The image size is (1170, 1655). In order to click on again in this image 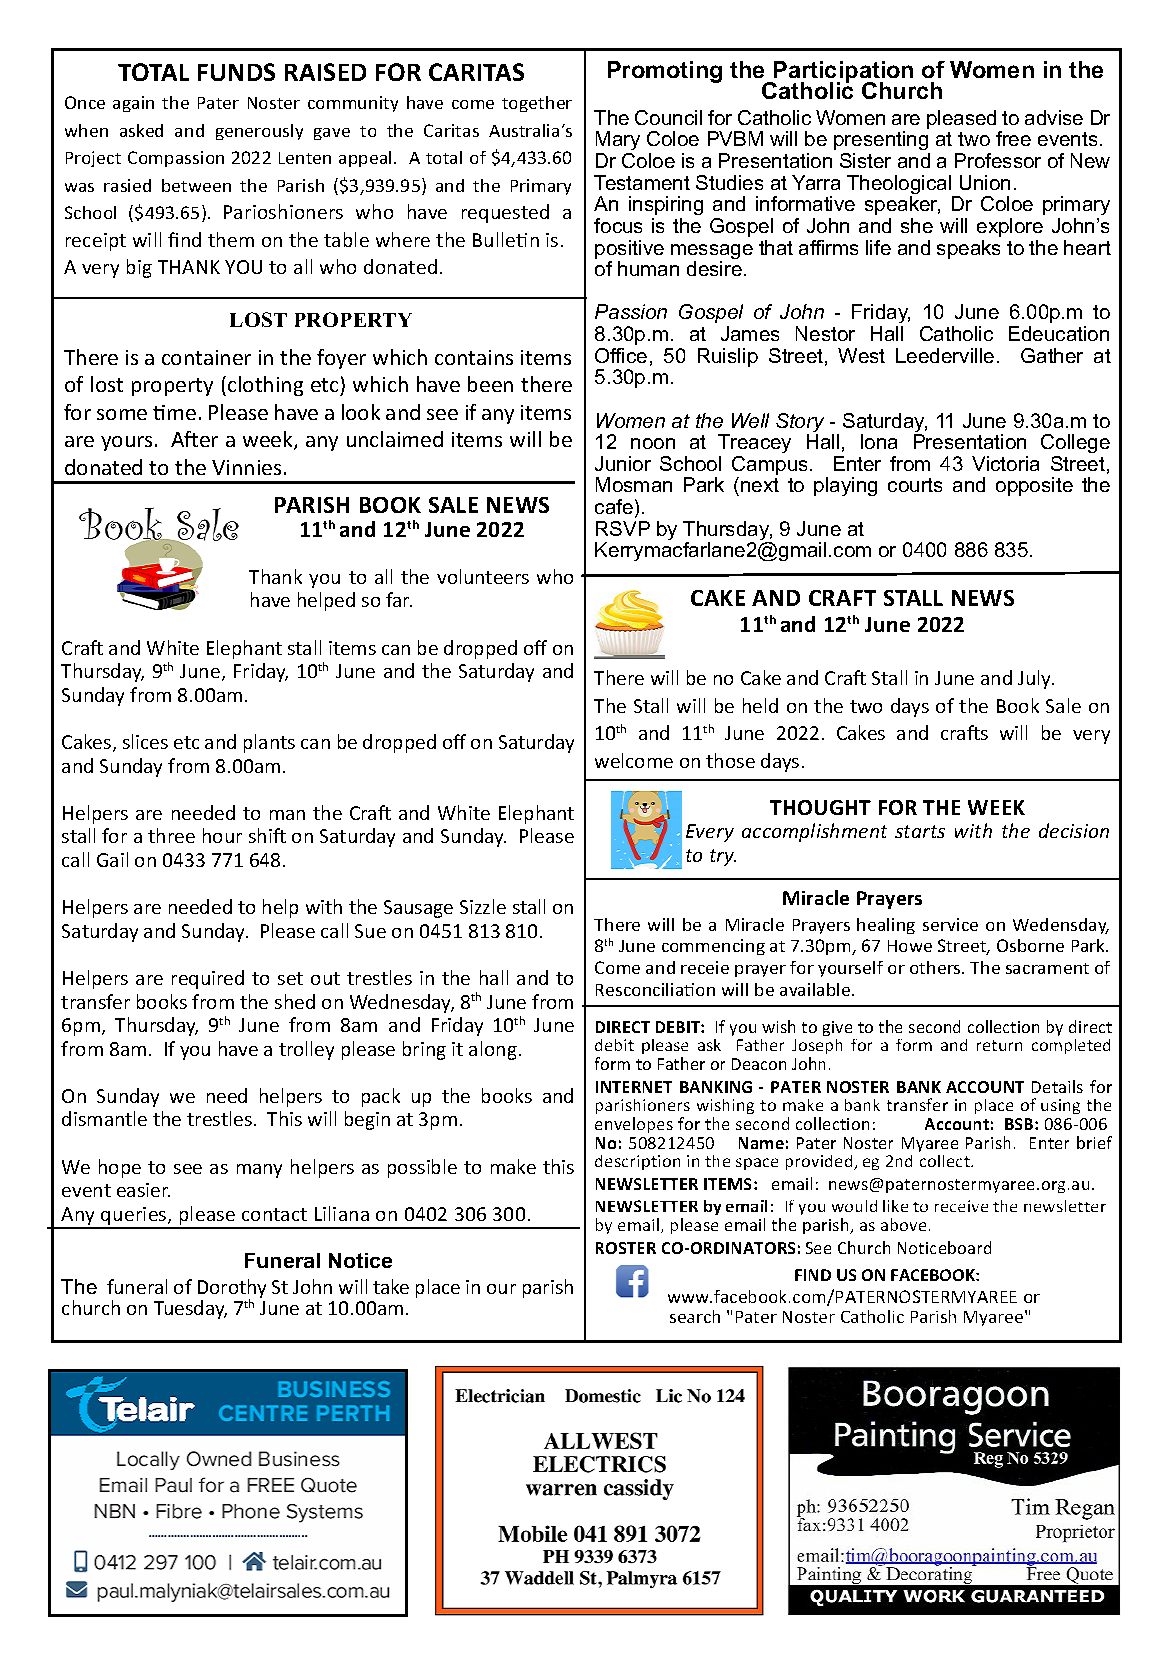, I will do `click(133, 104)`.
